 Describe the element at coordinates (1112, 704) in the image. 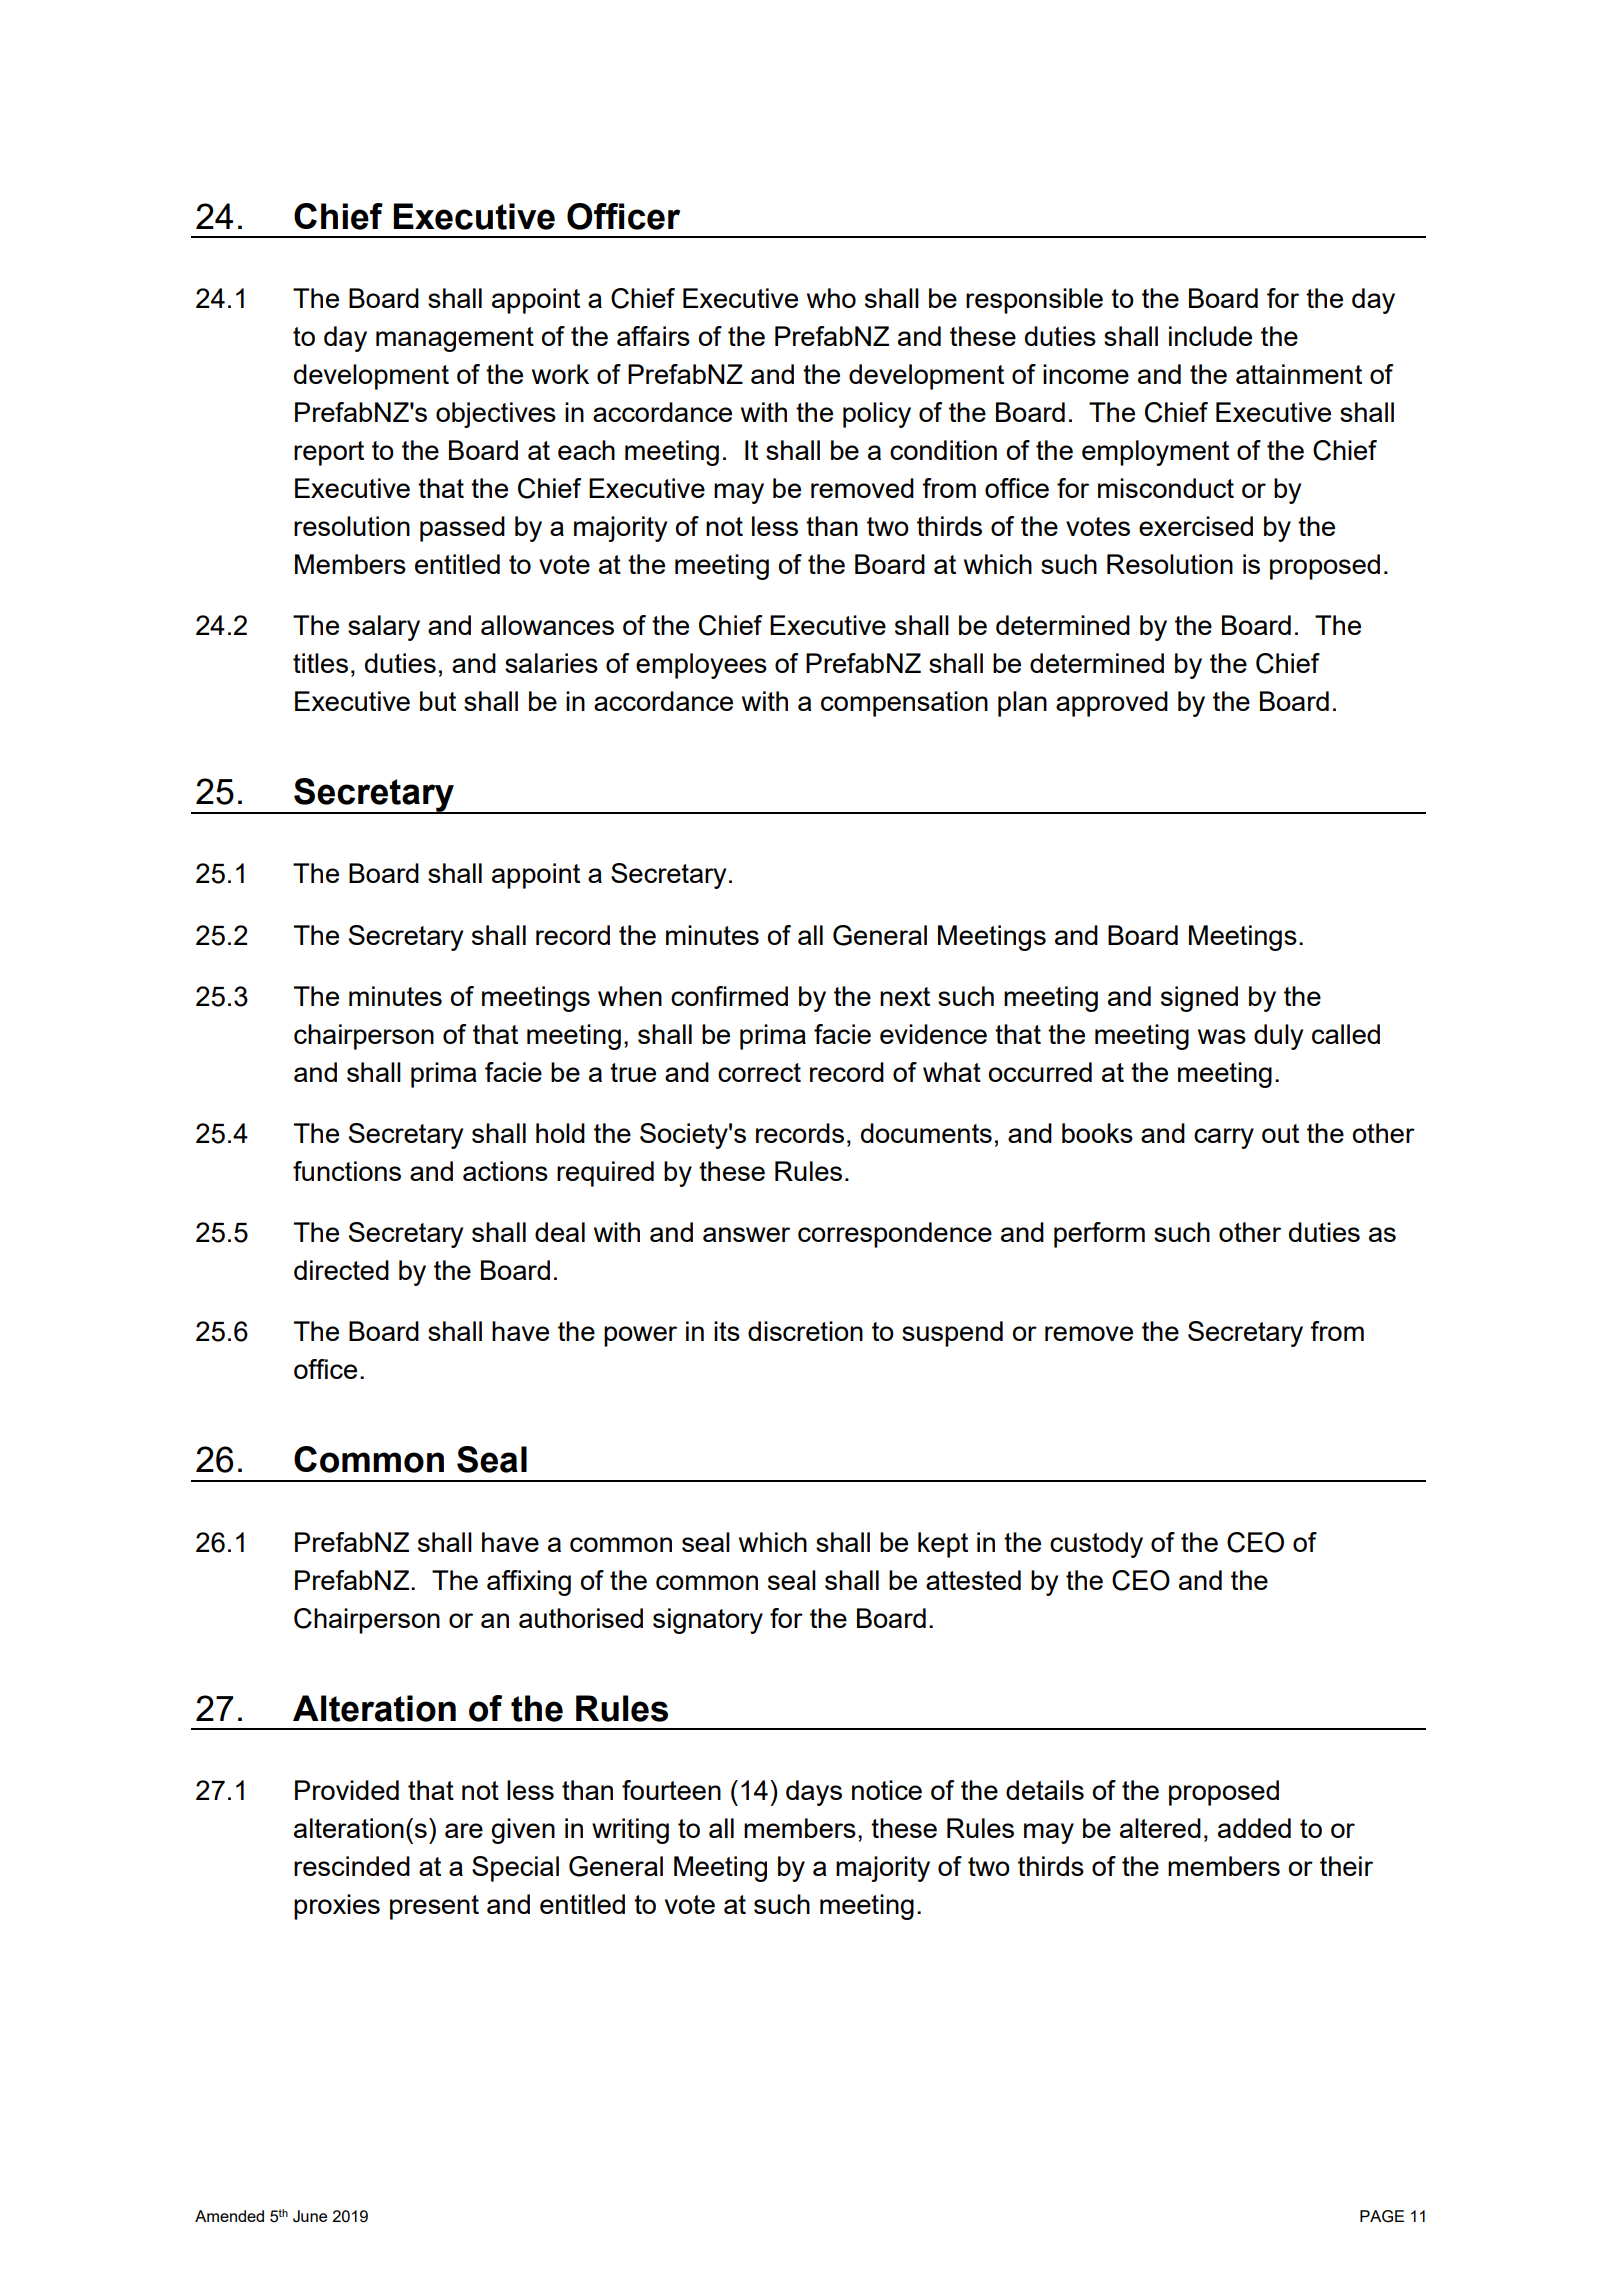

I see `approved` at that location.
